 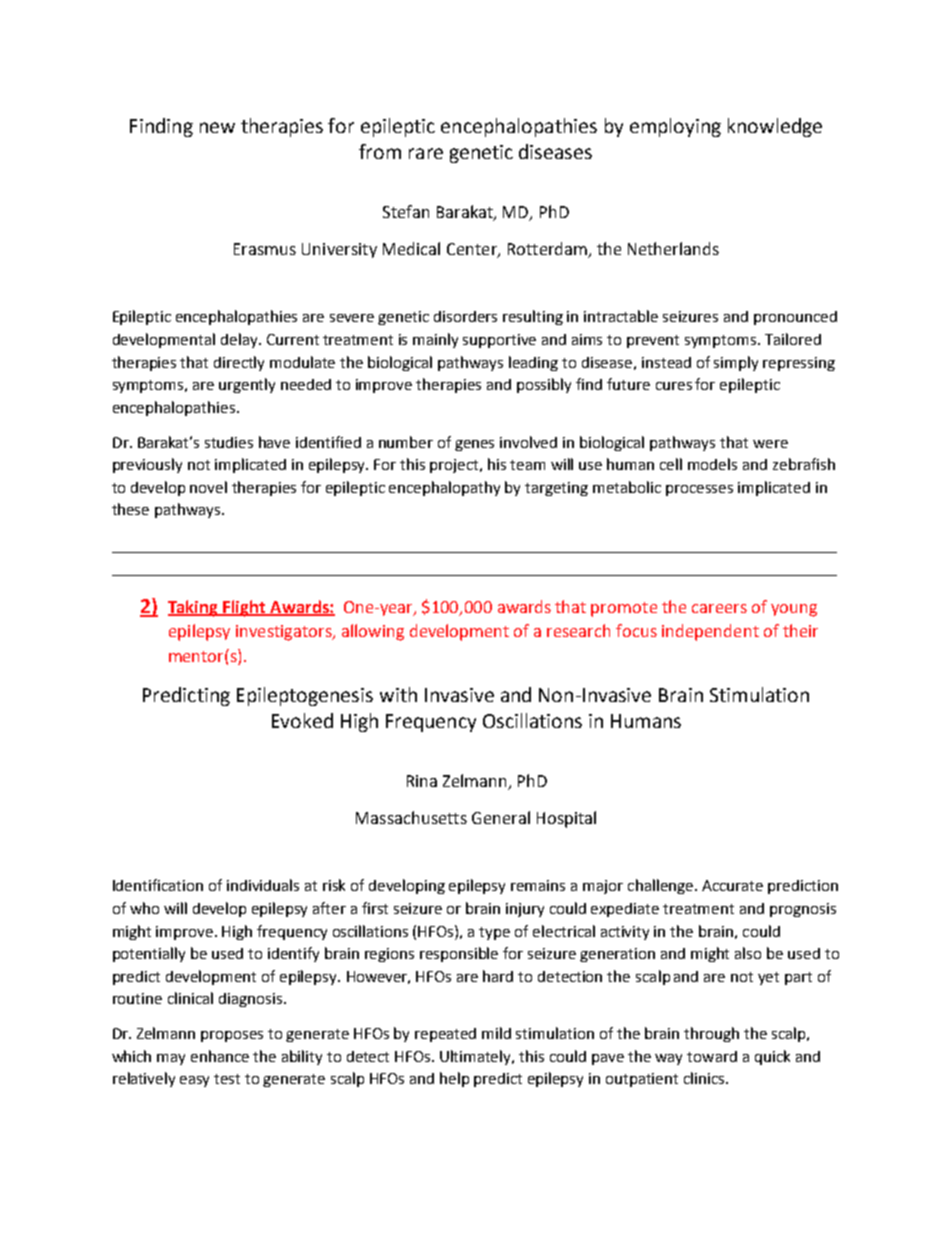 What do you see at coordinates (263, 885) in the screenshot?
I see `individuals` at bounding box center [263, 885].
